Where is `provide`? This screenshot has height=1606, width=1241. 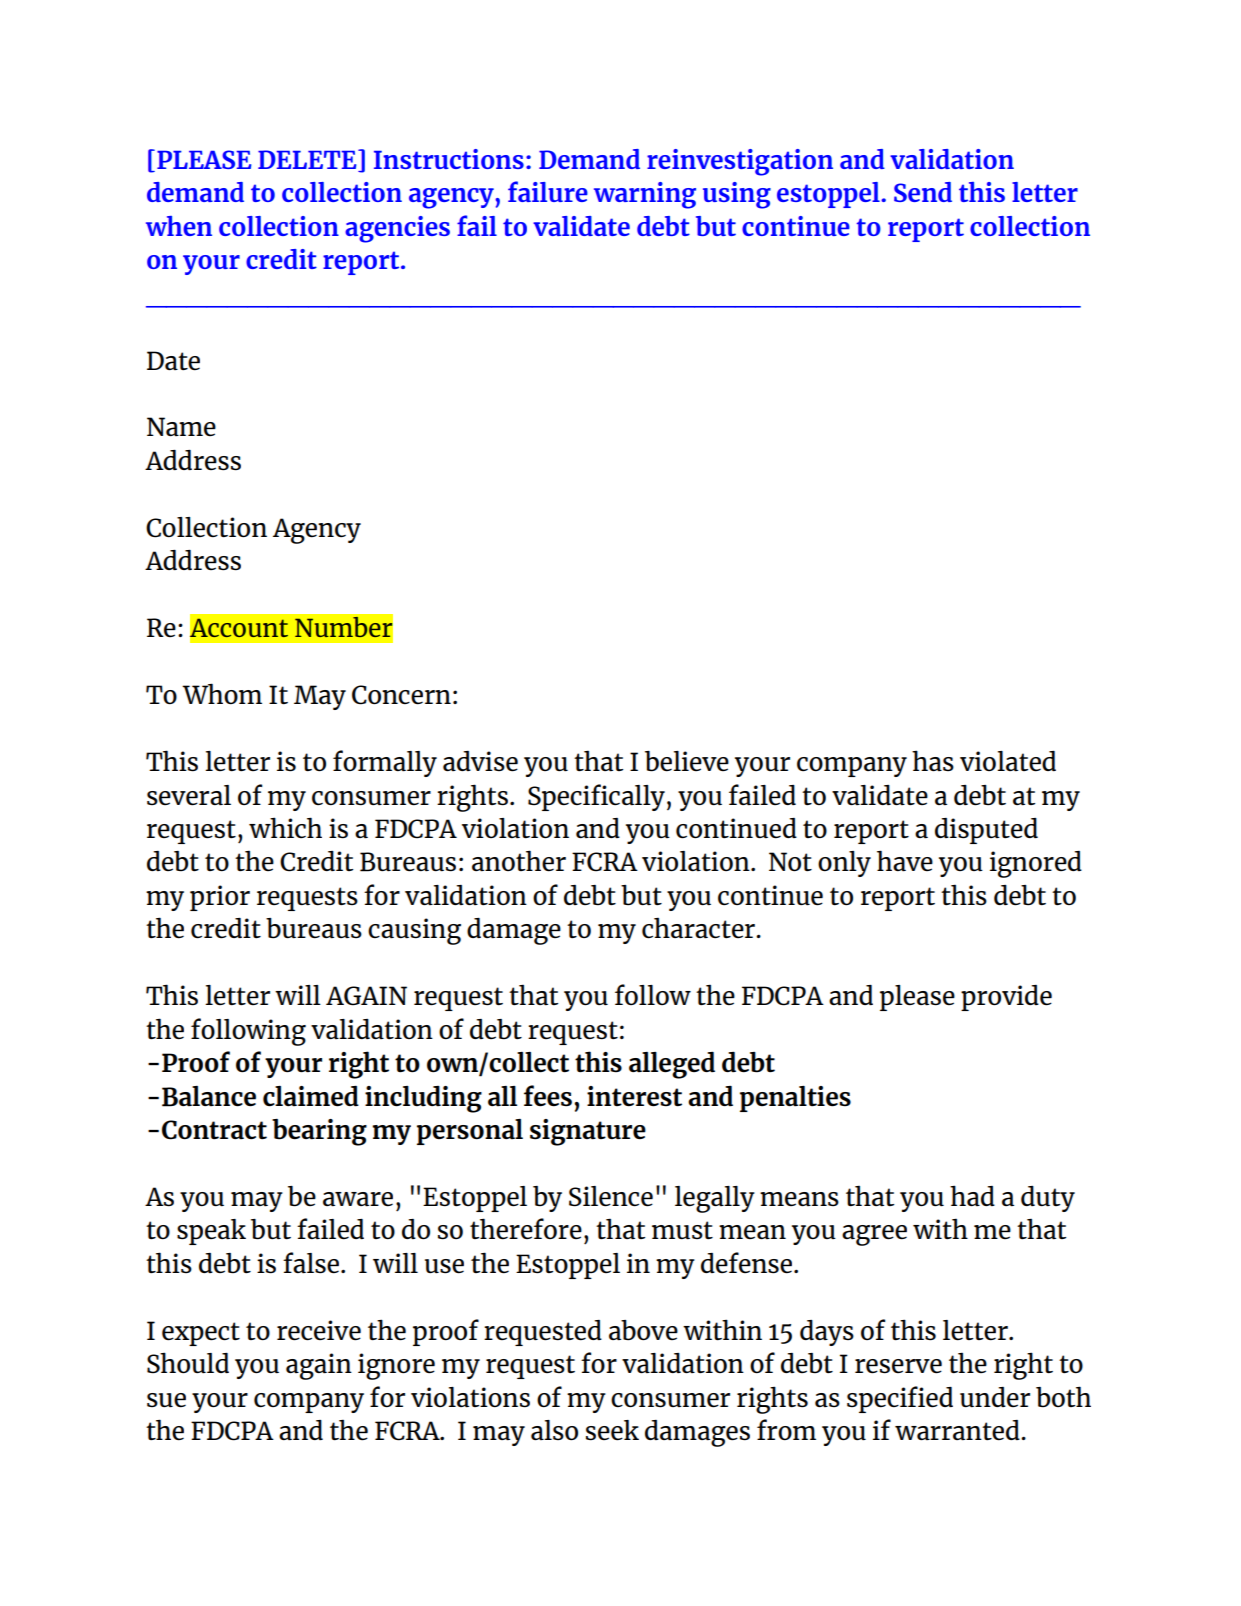 provide is located at coordinates (1006, 998).
